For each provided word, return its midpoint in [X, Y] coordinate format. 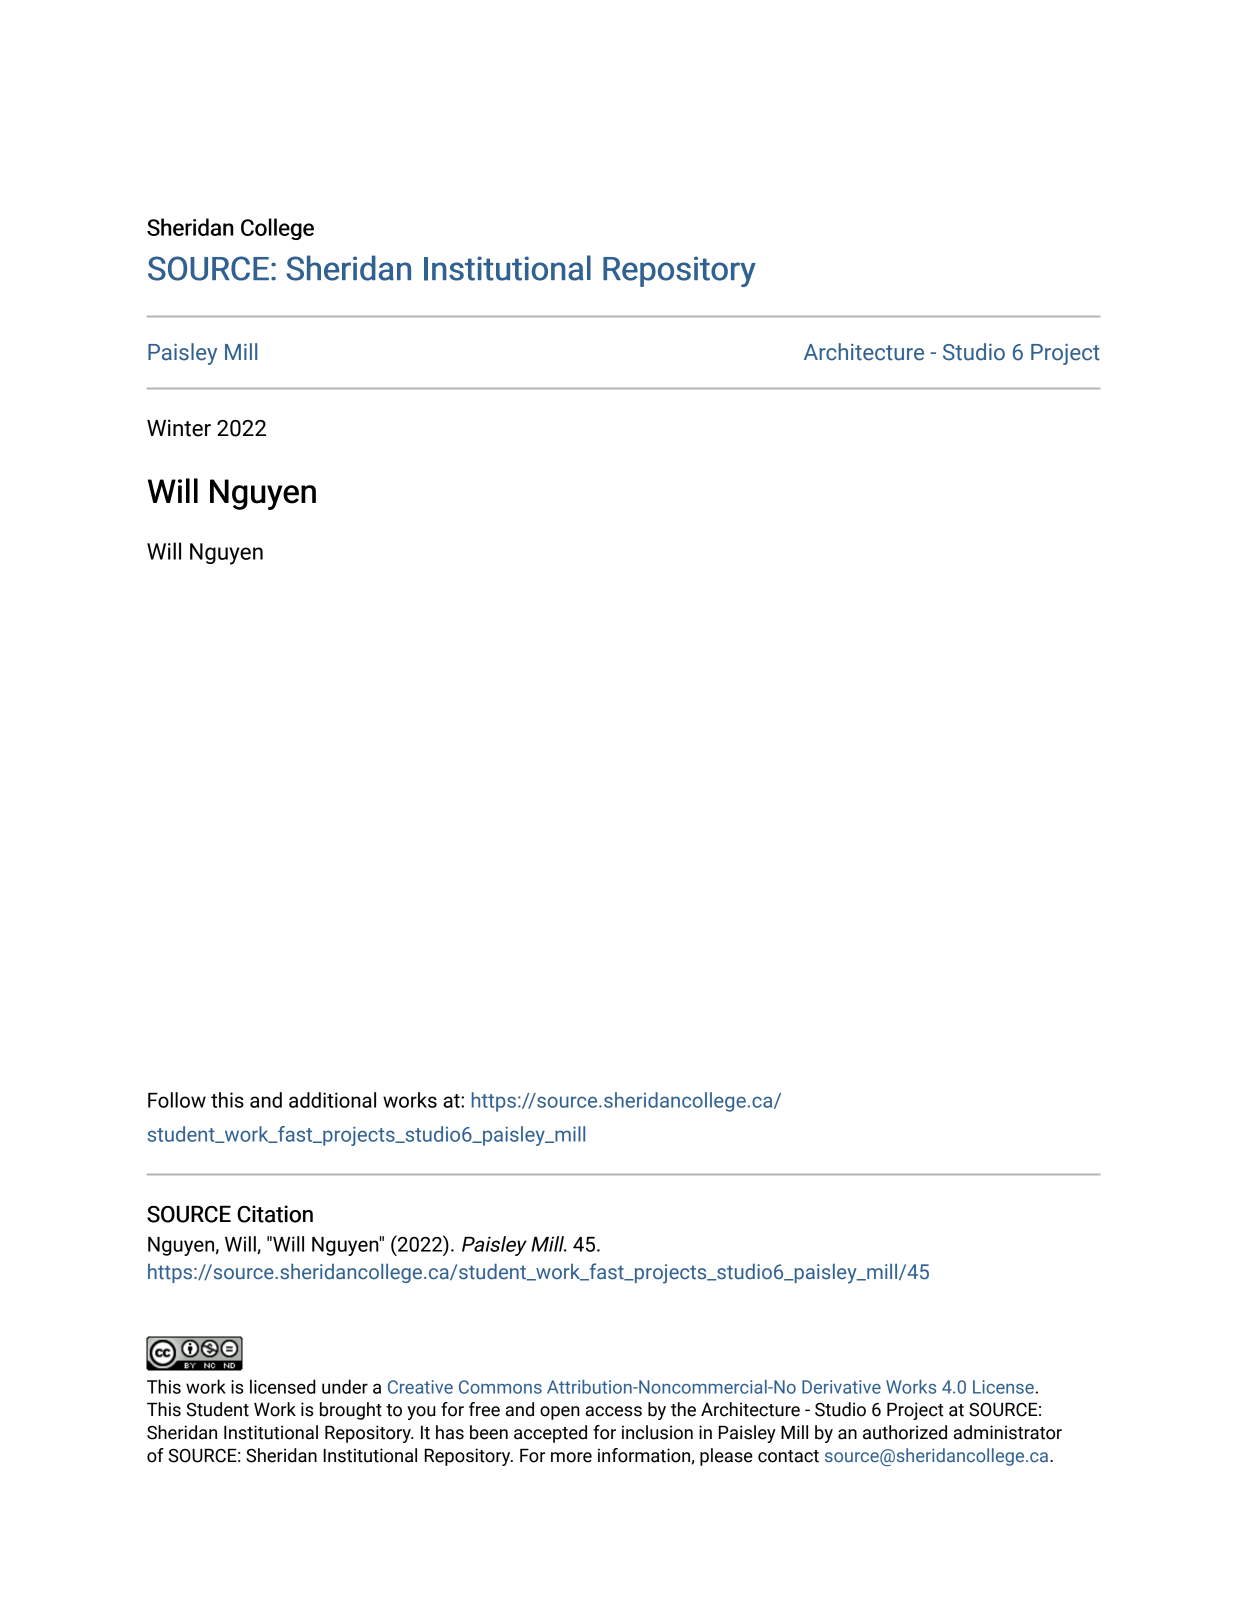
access [613, 1411]
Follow [177, 1100]
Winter [179, 428]
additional [332, 1100]
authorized [905, 1432]
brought [351, 1411]
